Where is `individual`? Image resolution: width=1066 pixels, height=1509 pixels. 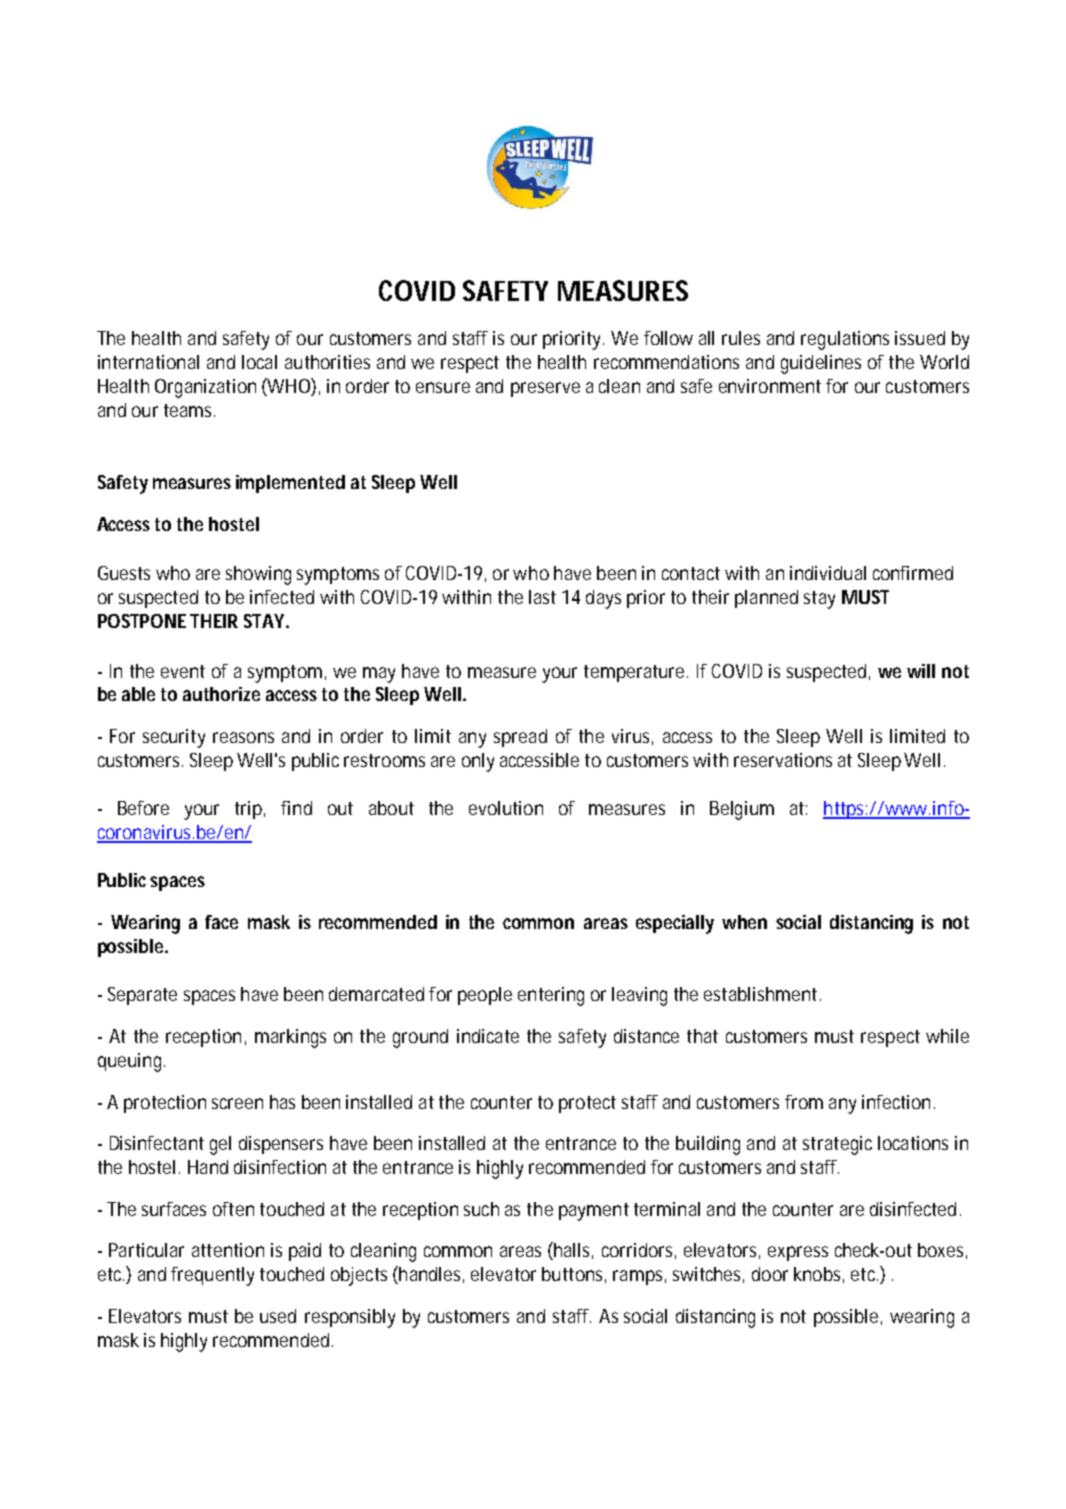
individual is located at coordinates (828, 573).
